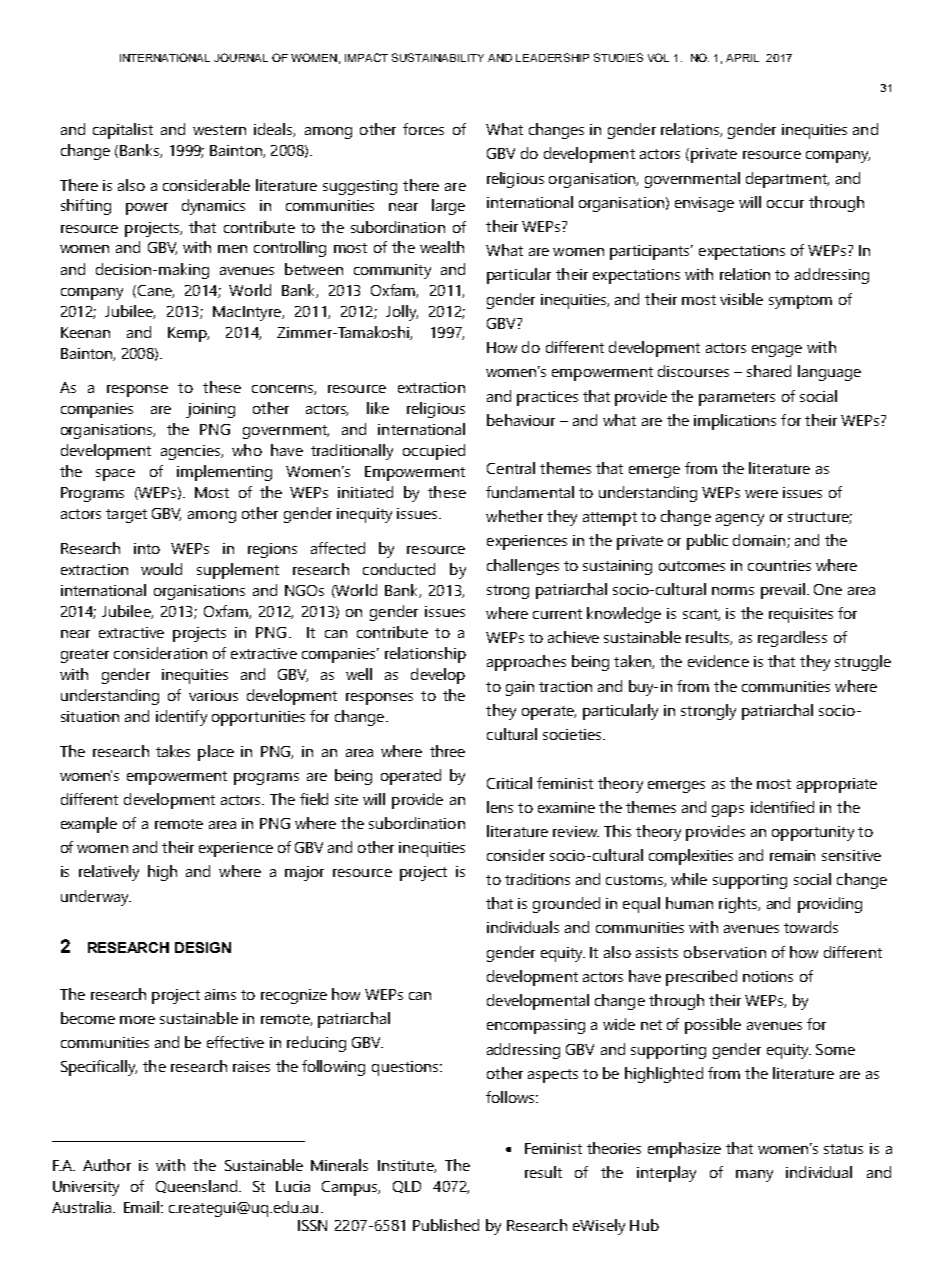 The width and height of the page is (943, 1288). Describe the element at coordinates (446, 1225) in the page. I see `Published` at that location.
